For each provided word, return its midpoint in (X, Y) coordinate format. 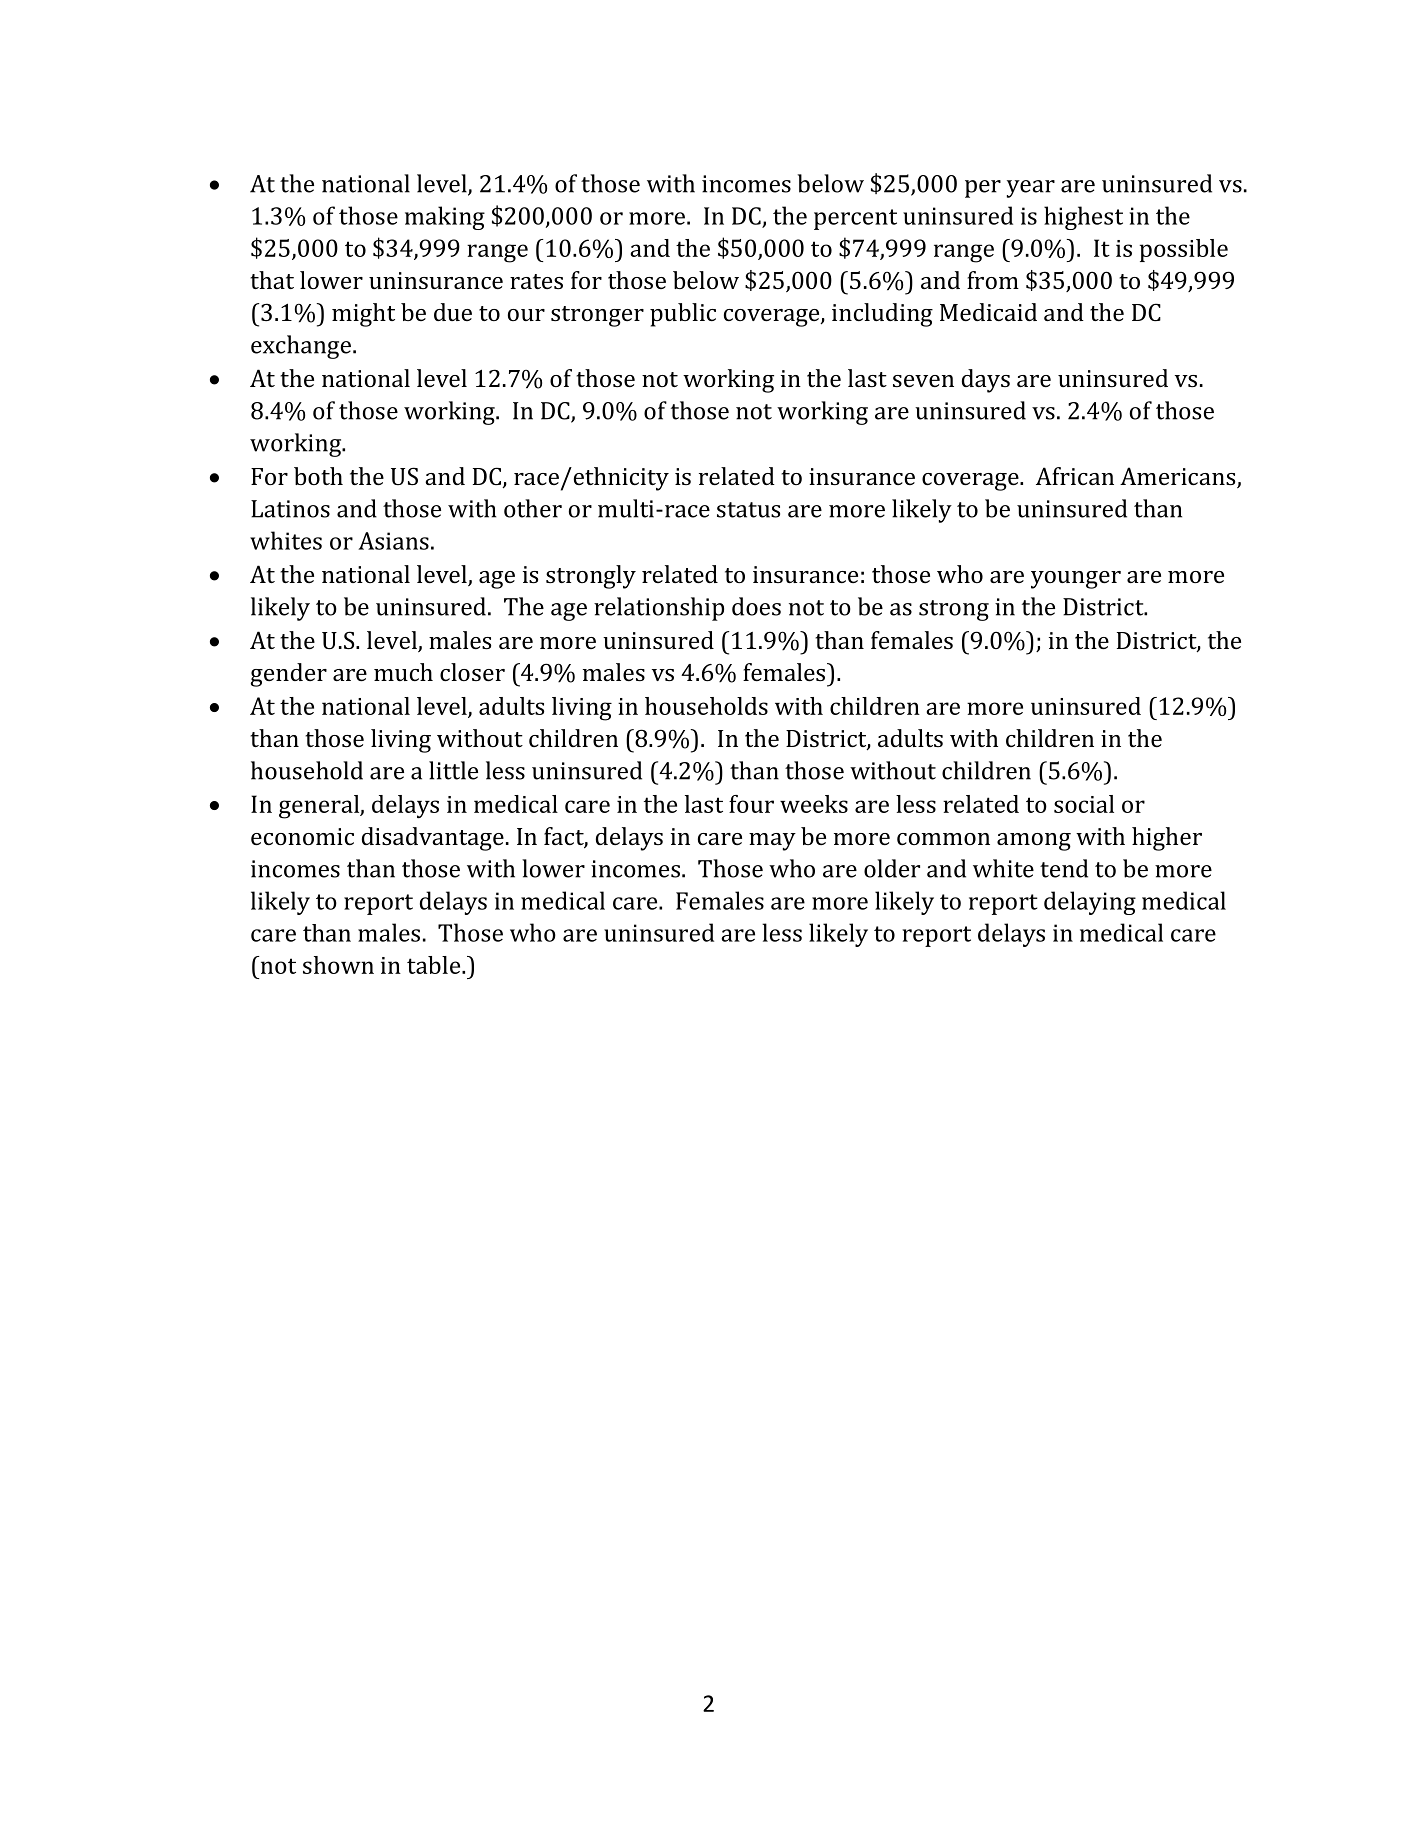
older (892, 868)
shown (338, 965)
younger (1076, 580)
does (756, 606)
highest (1083, 218)
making (445, 218)
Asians (393, 541)
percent (855, 219)
